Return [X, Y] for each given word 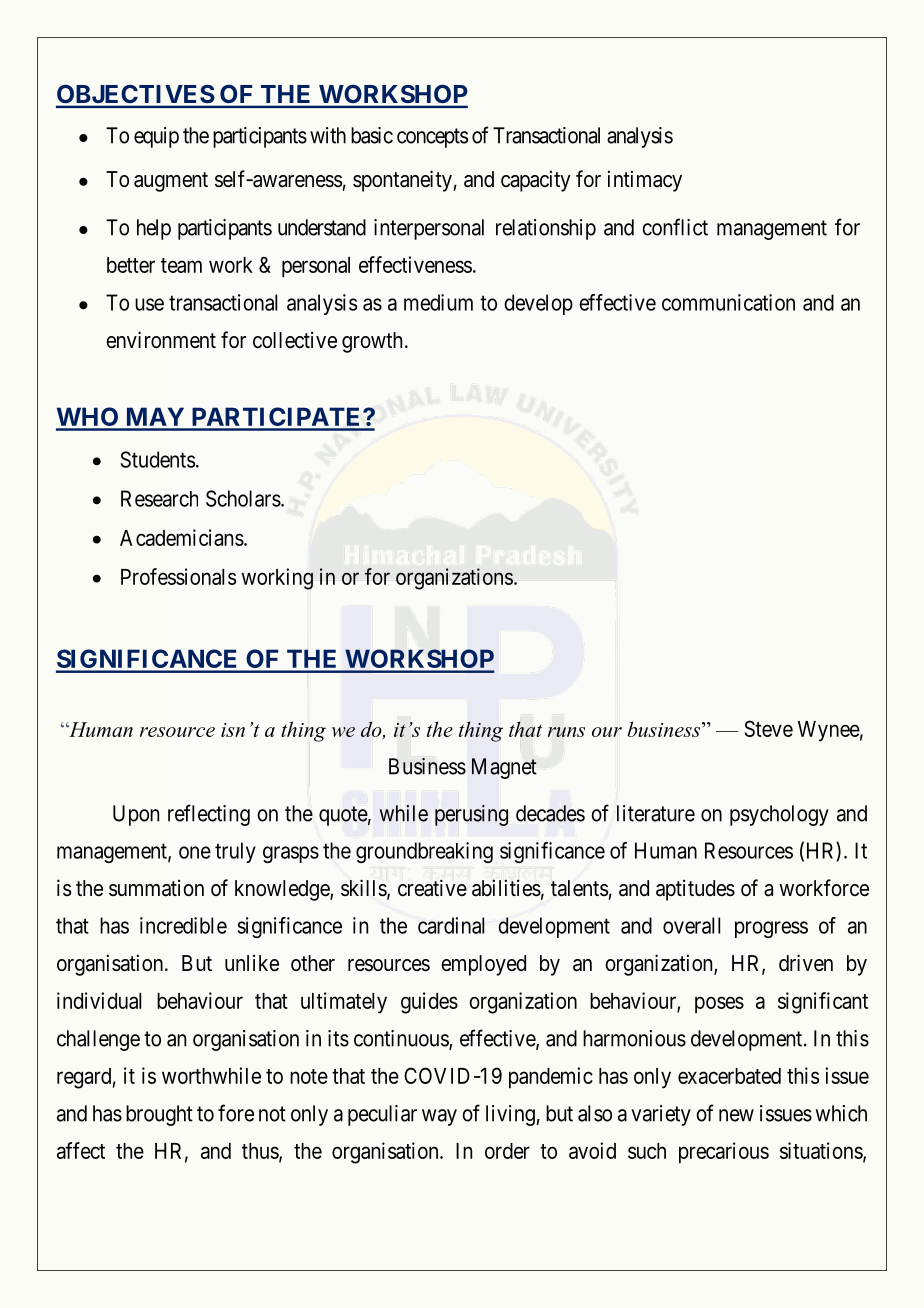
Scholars [243, 498]
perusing [471, 815]
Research [159, 498]
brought [159, 1115]
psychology [779, 815]
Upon [136, 815]
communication [728, 302]
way [439, 1117]
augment [171, 182]
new [736, 1115]
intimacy [645, 181]
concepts [432, 138]
